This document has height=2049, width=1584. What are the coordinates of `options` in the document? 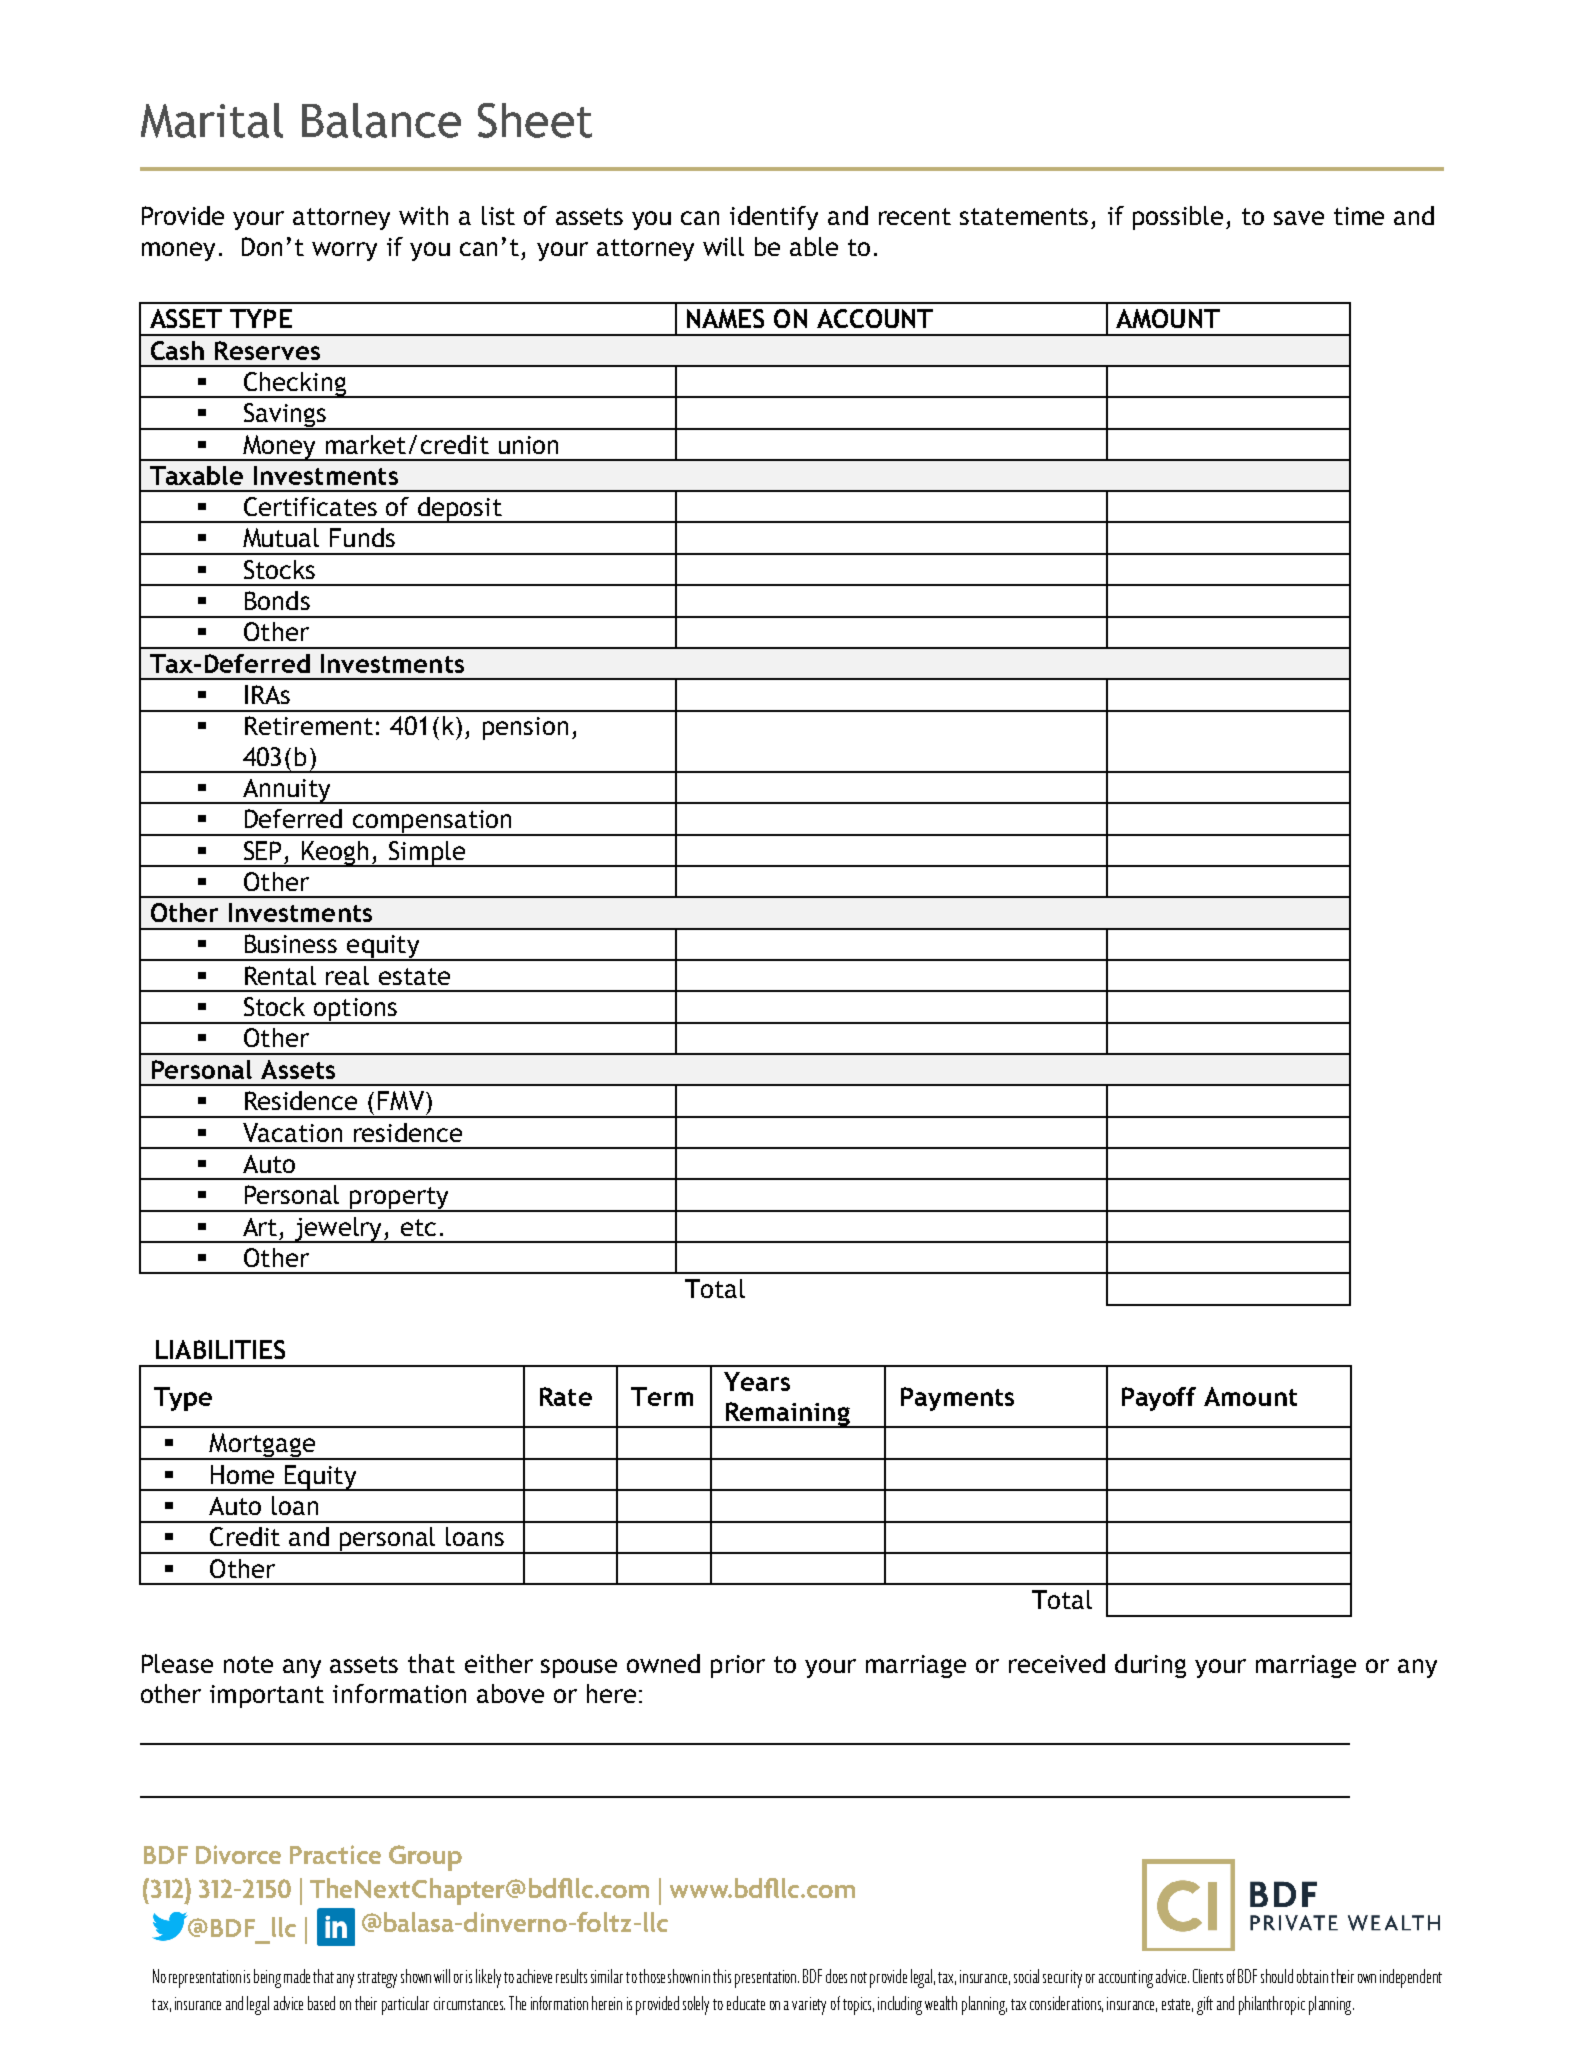 It's located at (355, 1011).
